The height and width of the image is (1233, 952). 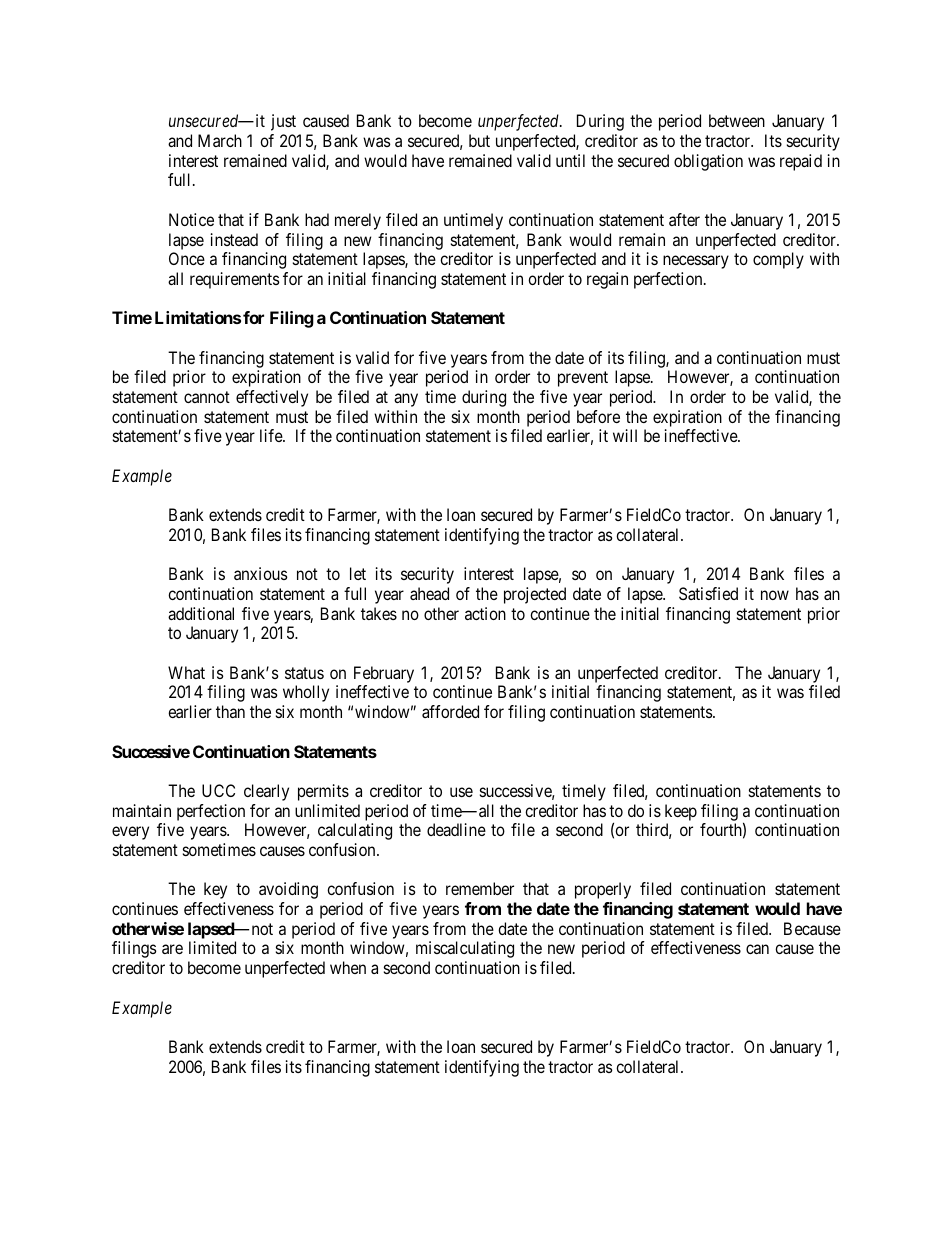 I want to click on March, so click(x=220, y=140).
